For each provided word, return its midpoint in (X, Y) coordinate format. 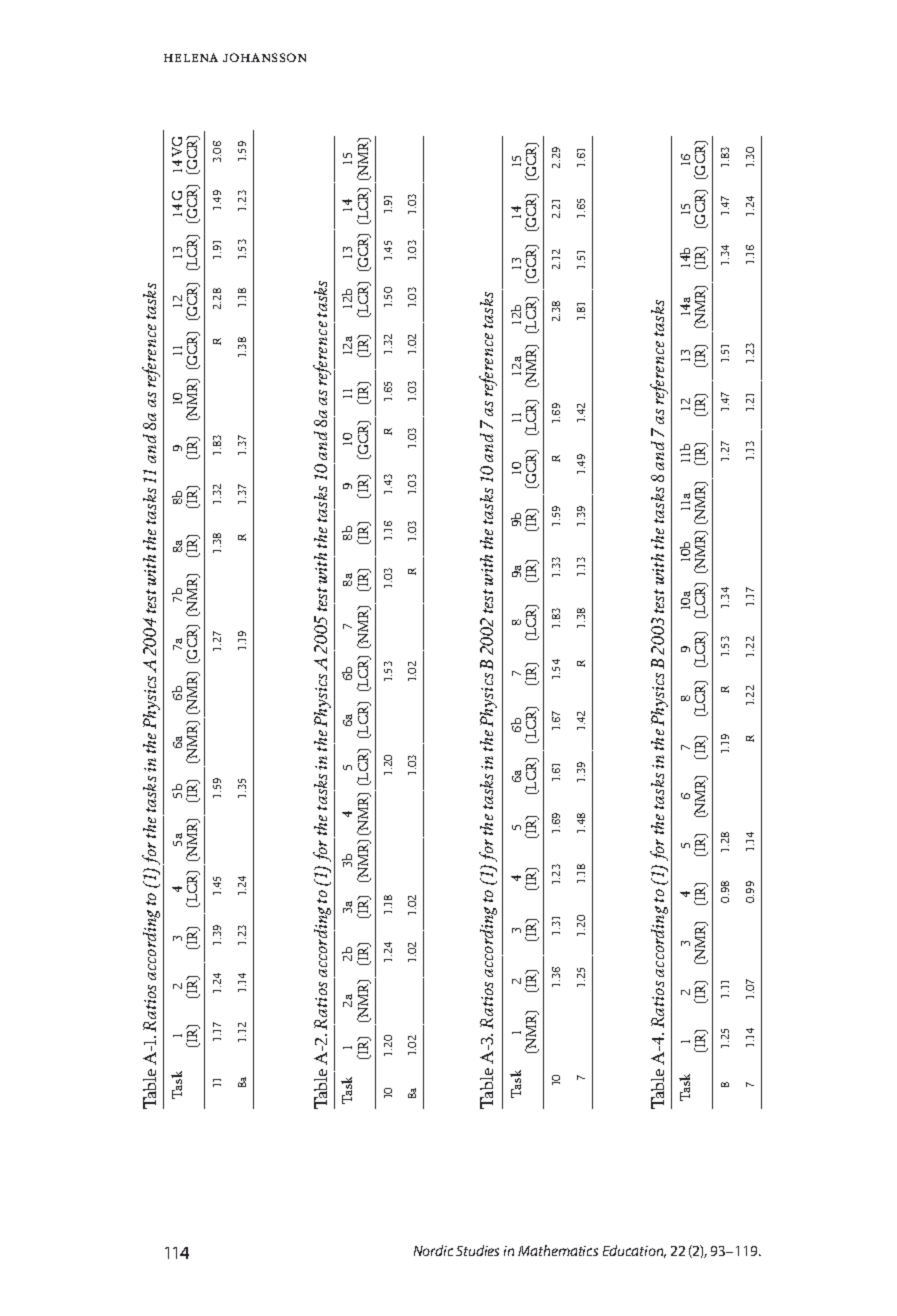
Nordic (433, 1250)
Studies (477, 1250)
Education (634, 1251)
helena (191, 57)
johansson (264, 57)
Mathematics (558, 1250)
